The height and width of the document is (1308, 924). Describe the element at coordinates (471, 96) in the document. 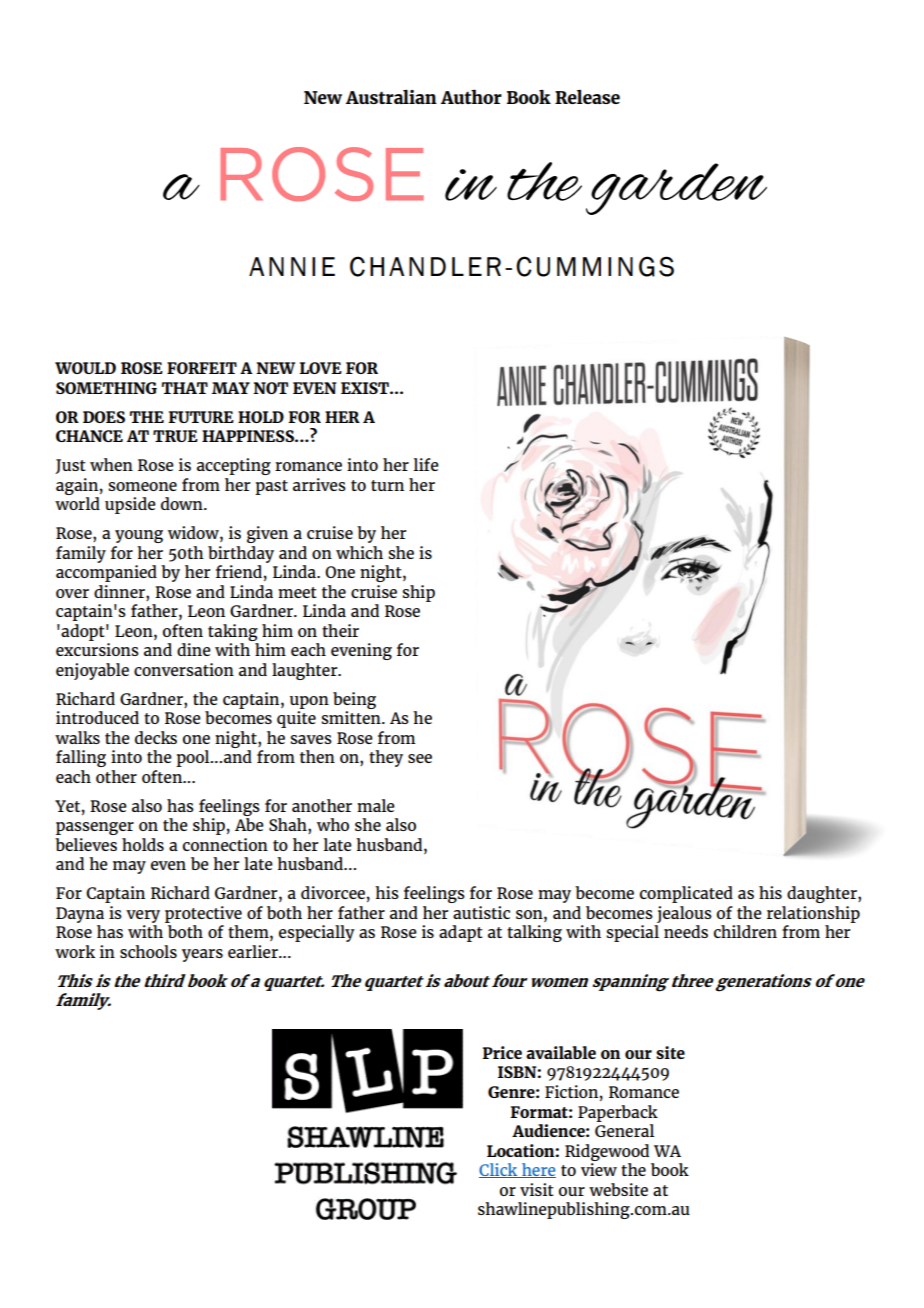

I see `Author` at that location.
